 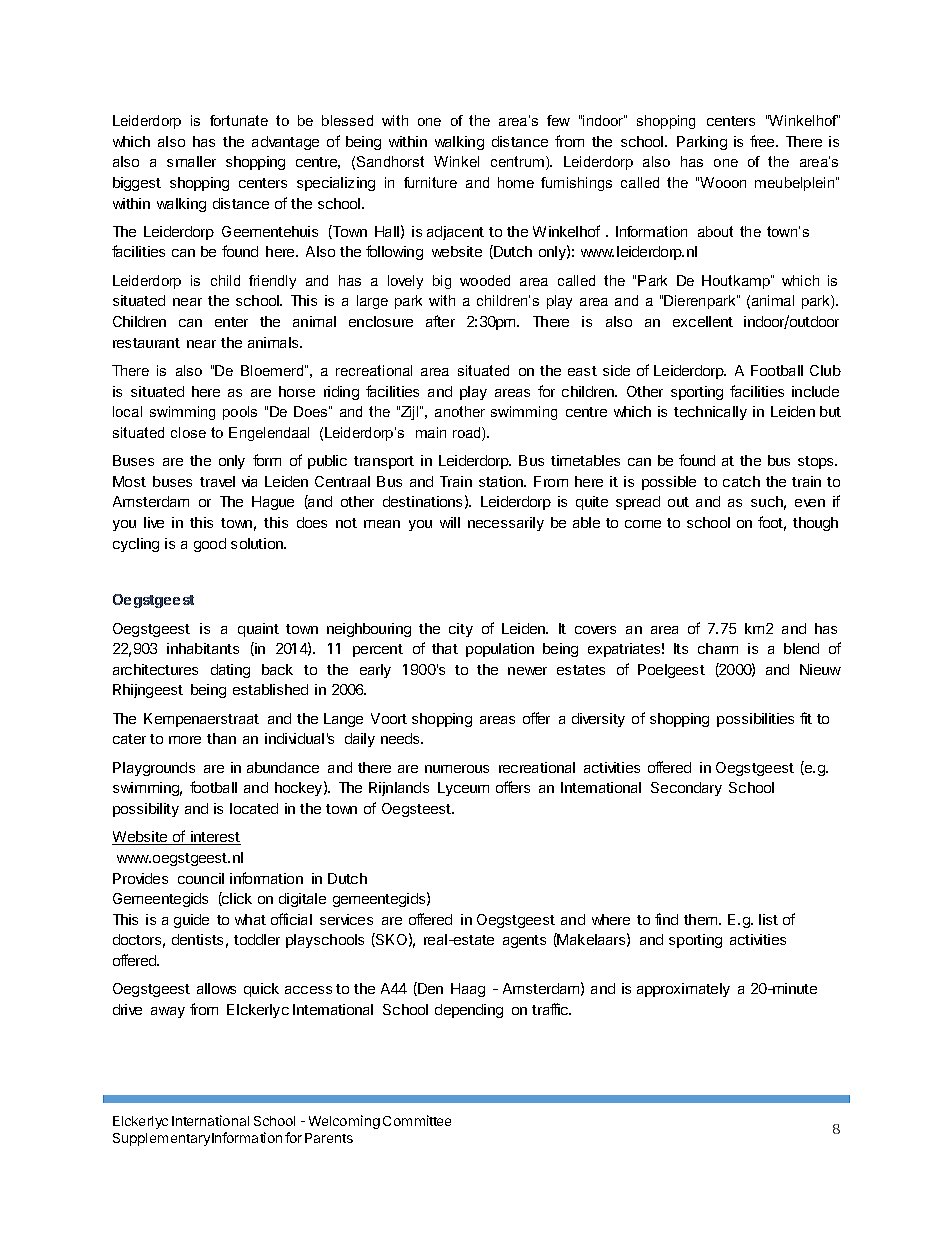 I want to click on smaller, so click(x=191, y=161).
